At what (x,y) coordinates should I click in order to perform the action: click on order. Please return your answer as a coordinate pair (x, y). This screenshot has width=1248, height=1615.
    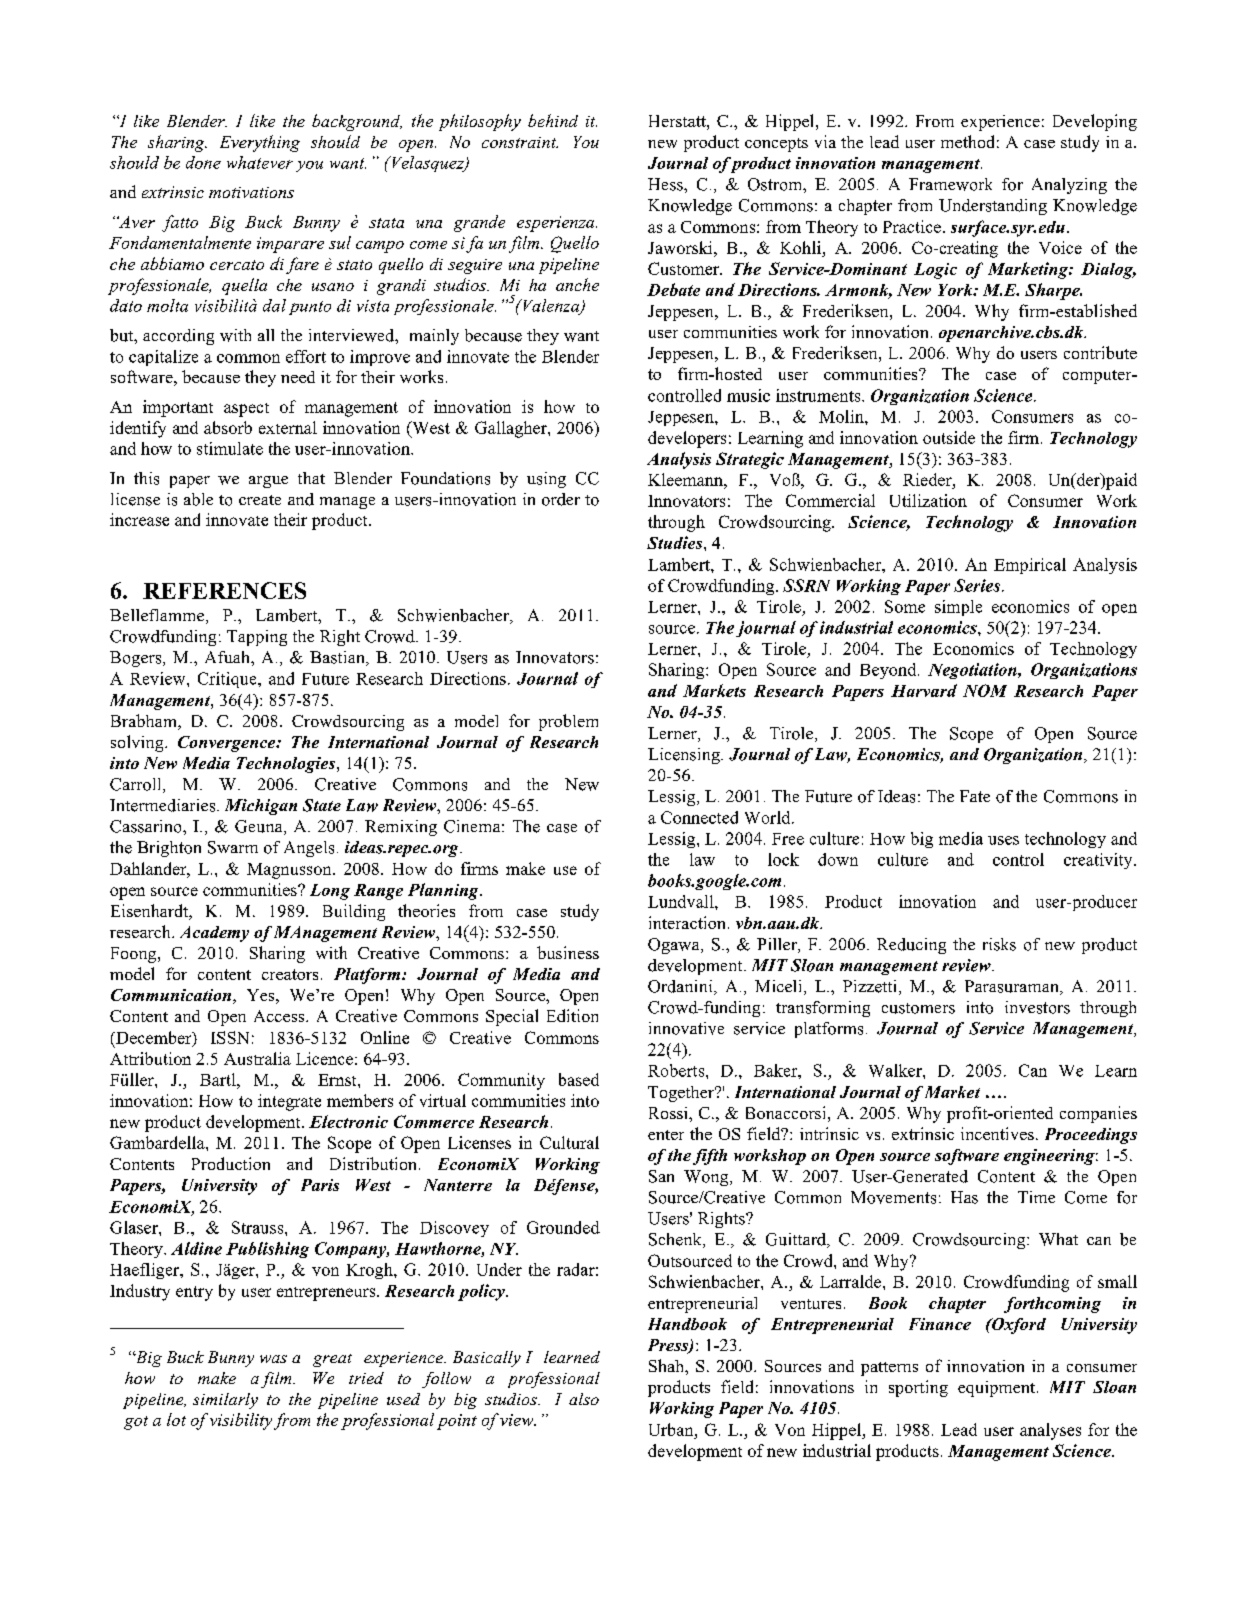
    Looking at the image, I should click on (561, 499).
